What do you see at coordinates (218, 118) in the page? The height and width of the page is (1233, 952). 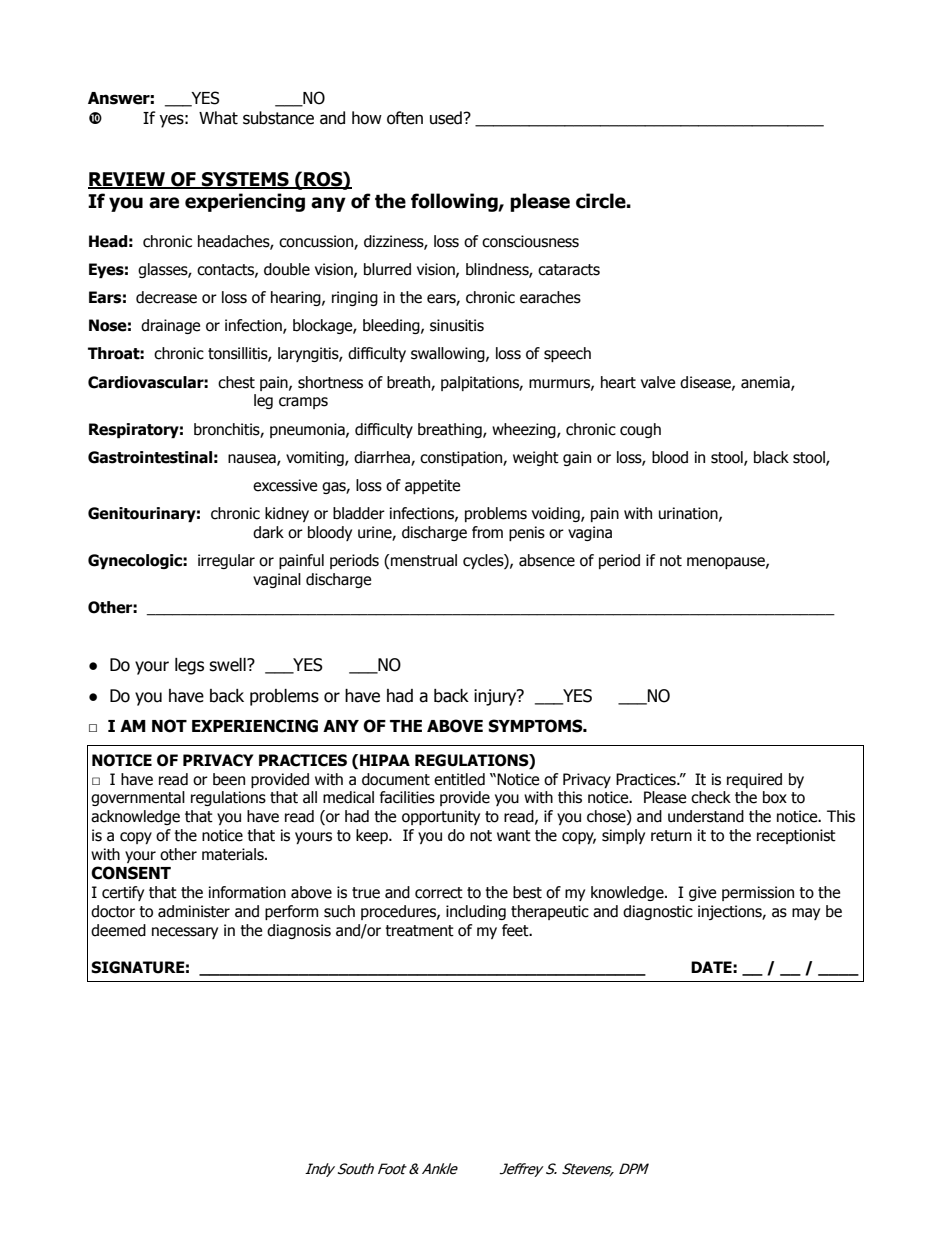 I see `What` at bounding box center [218, 118].
